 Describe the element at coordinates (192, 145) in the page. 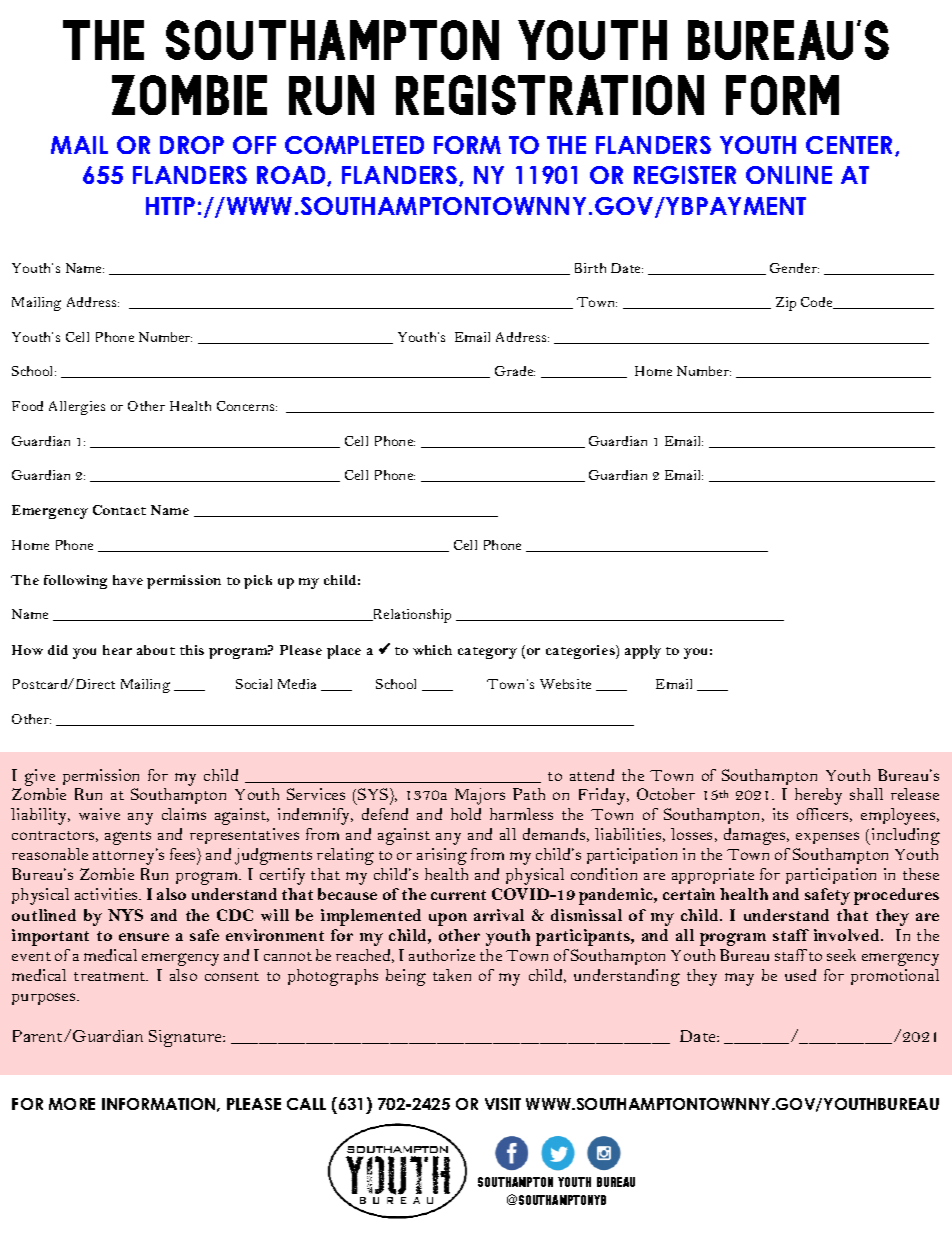

I see `DROP` at that location.
